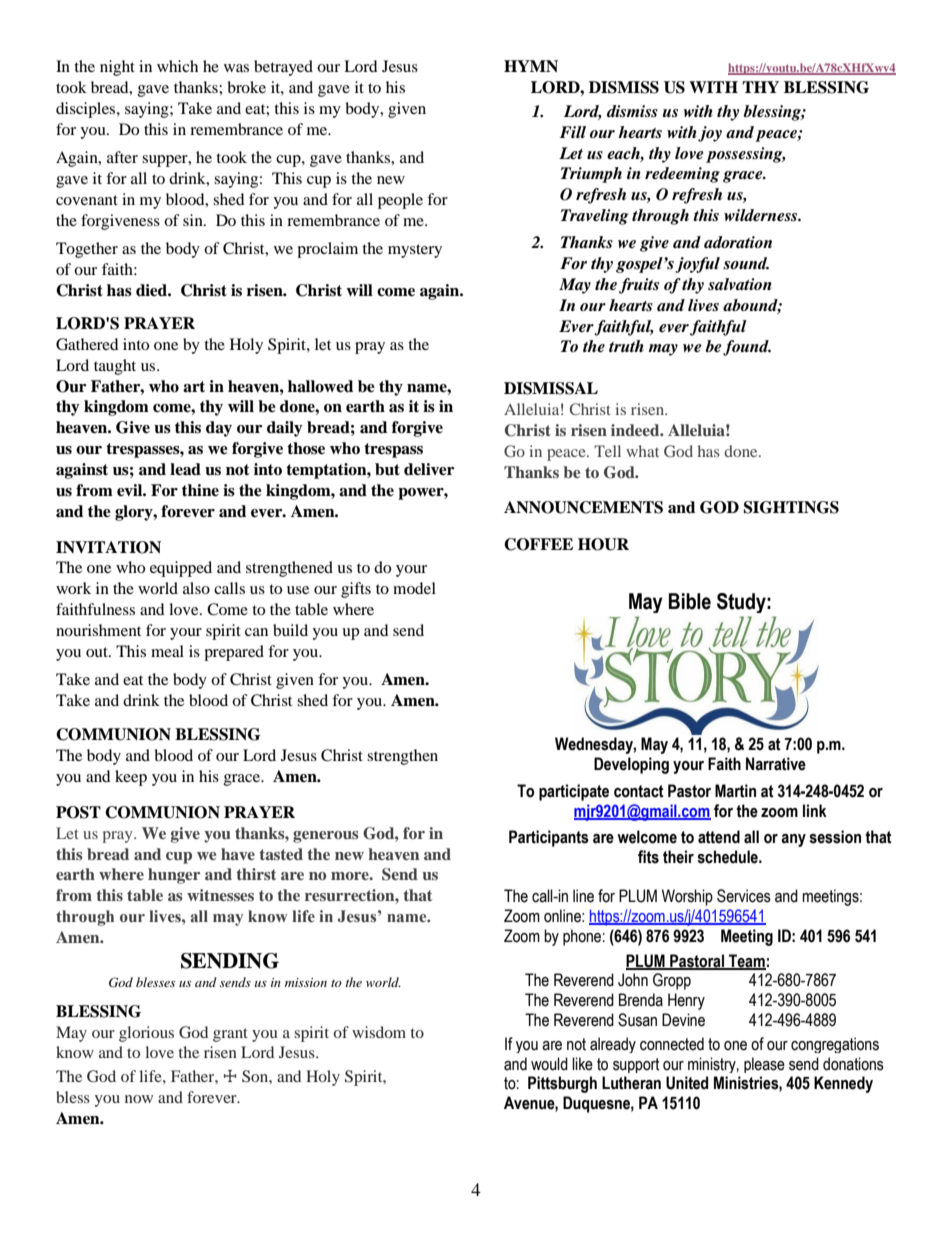  I want to click on meal, so click(167, 651).
